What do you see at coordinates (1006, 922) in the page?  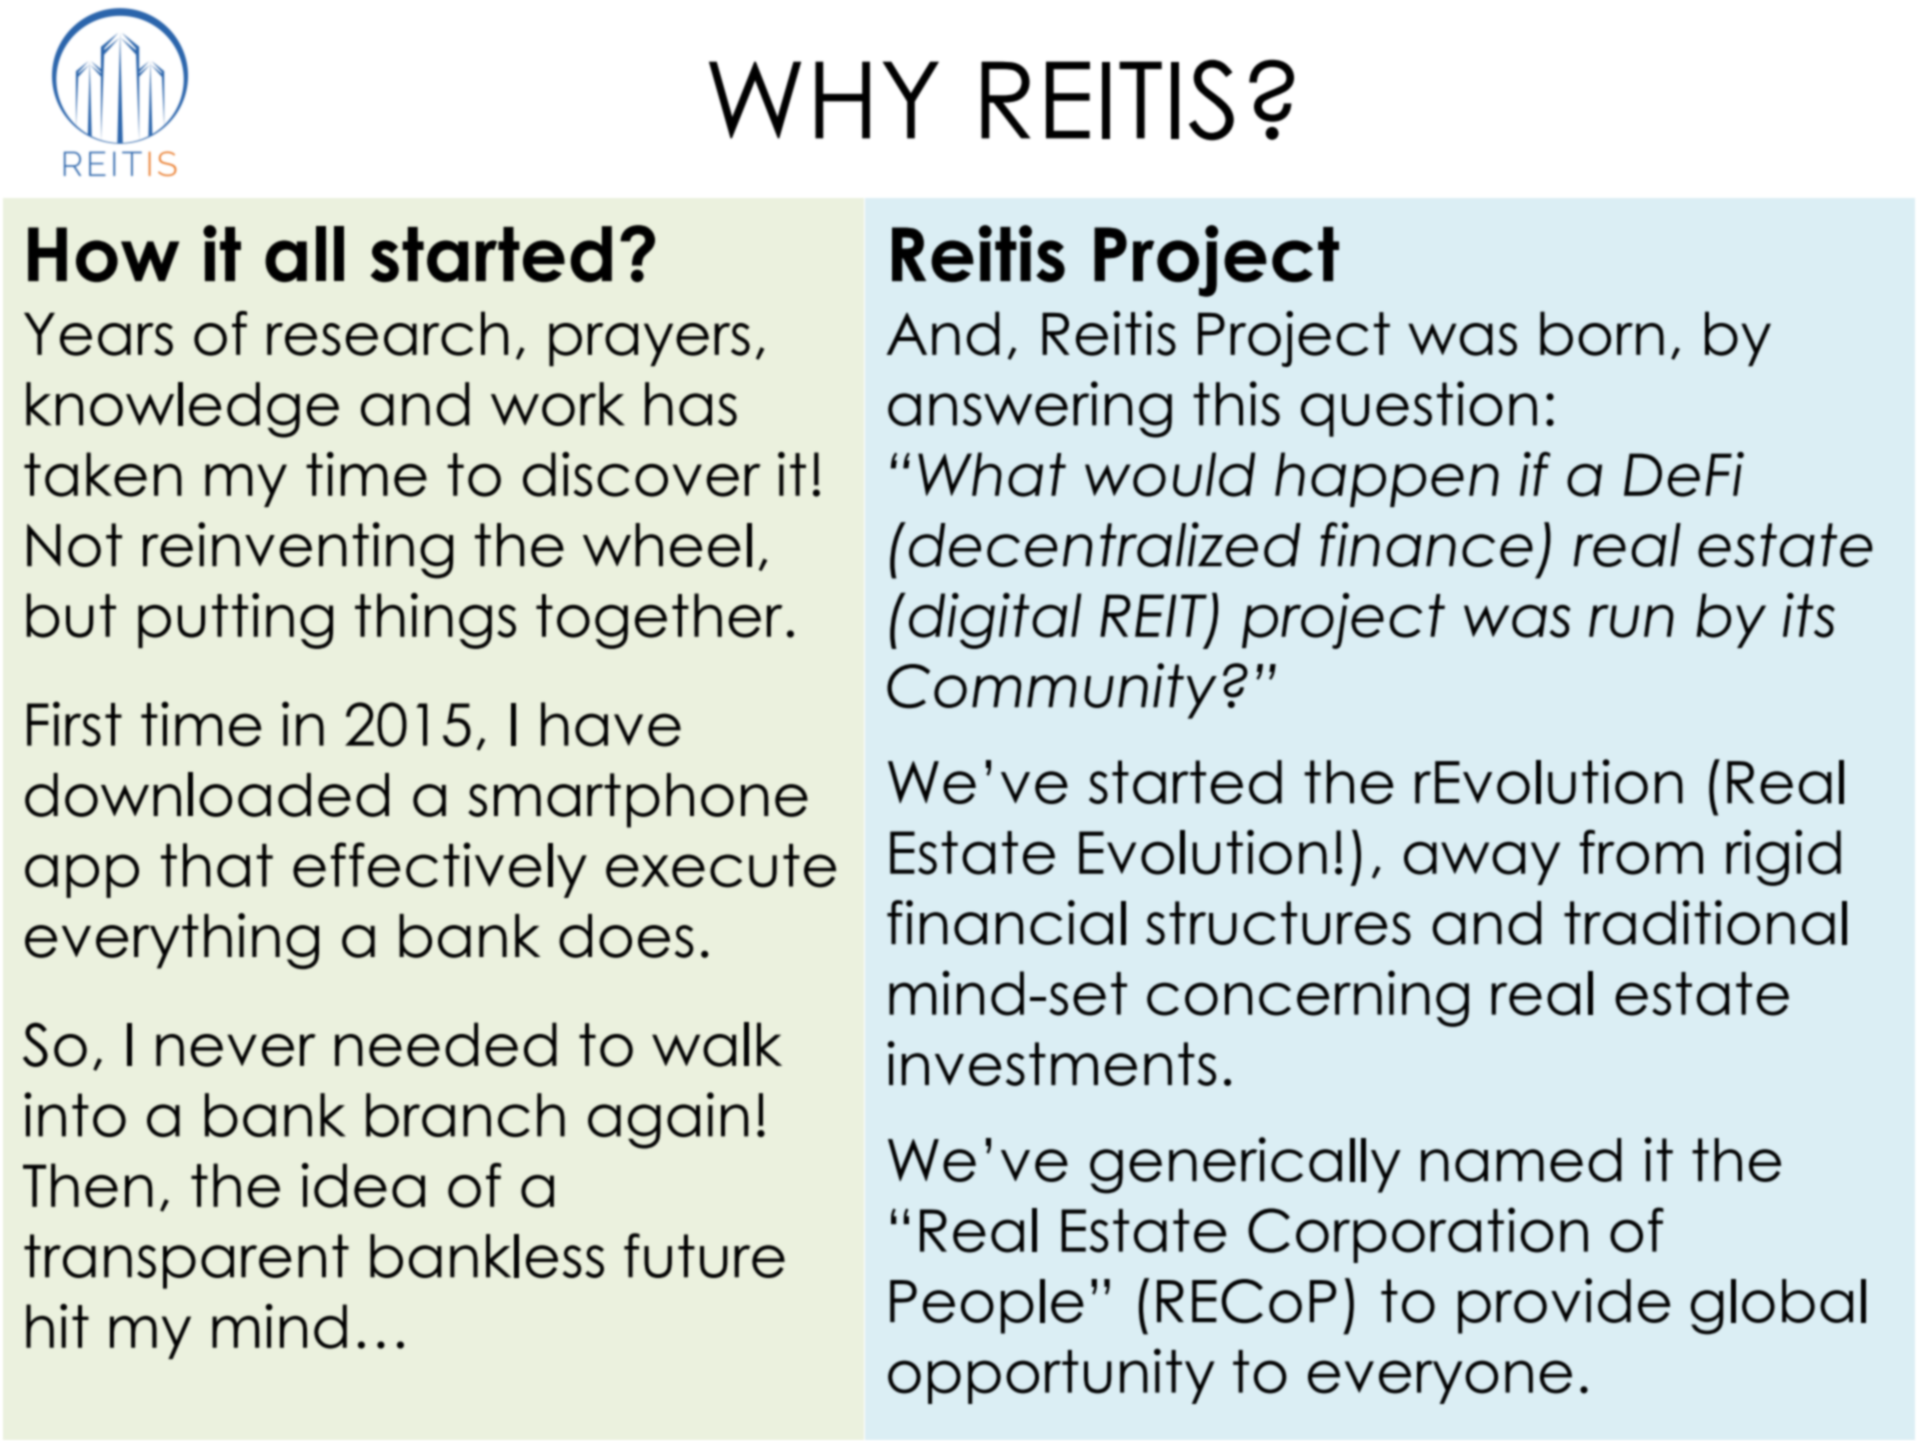 I see `financial` at bounding box center [1006, 922].
